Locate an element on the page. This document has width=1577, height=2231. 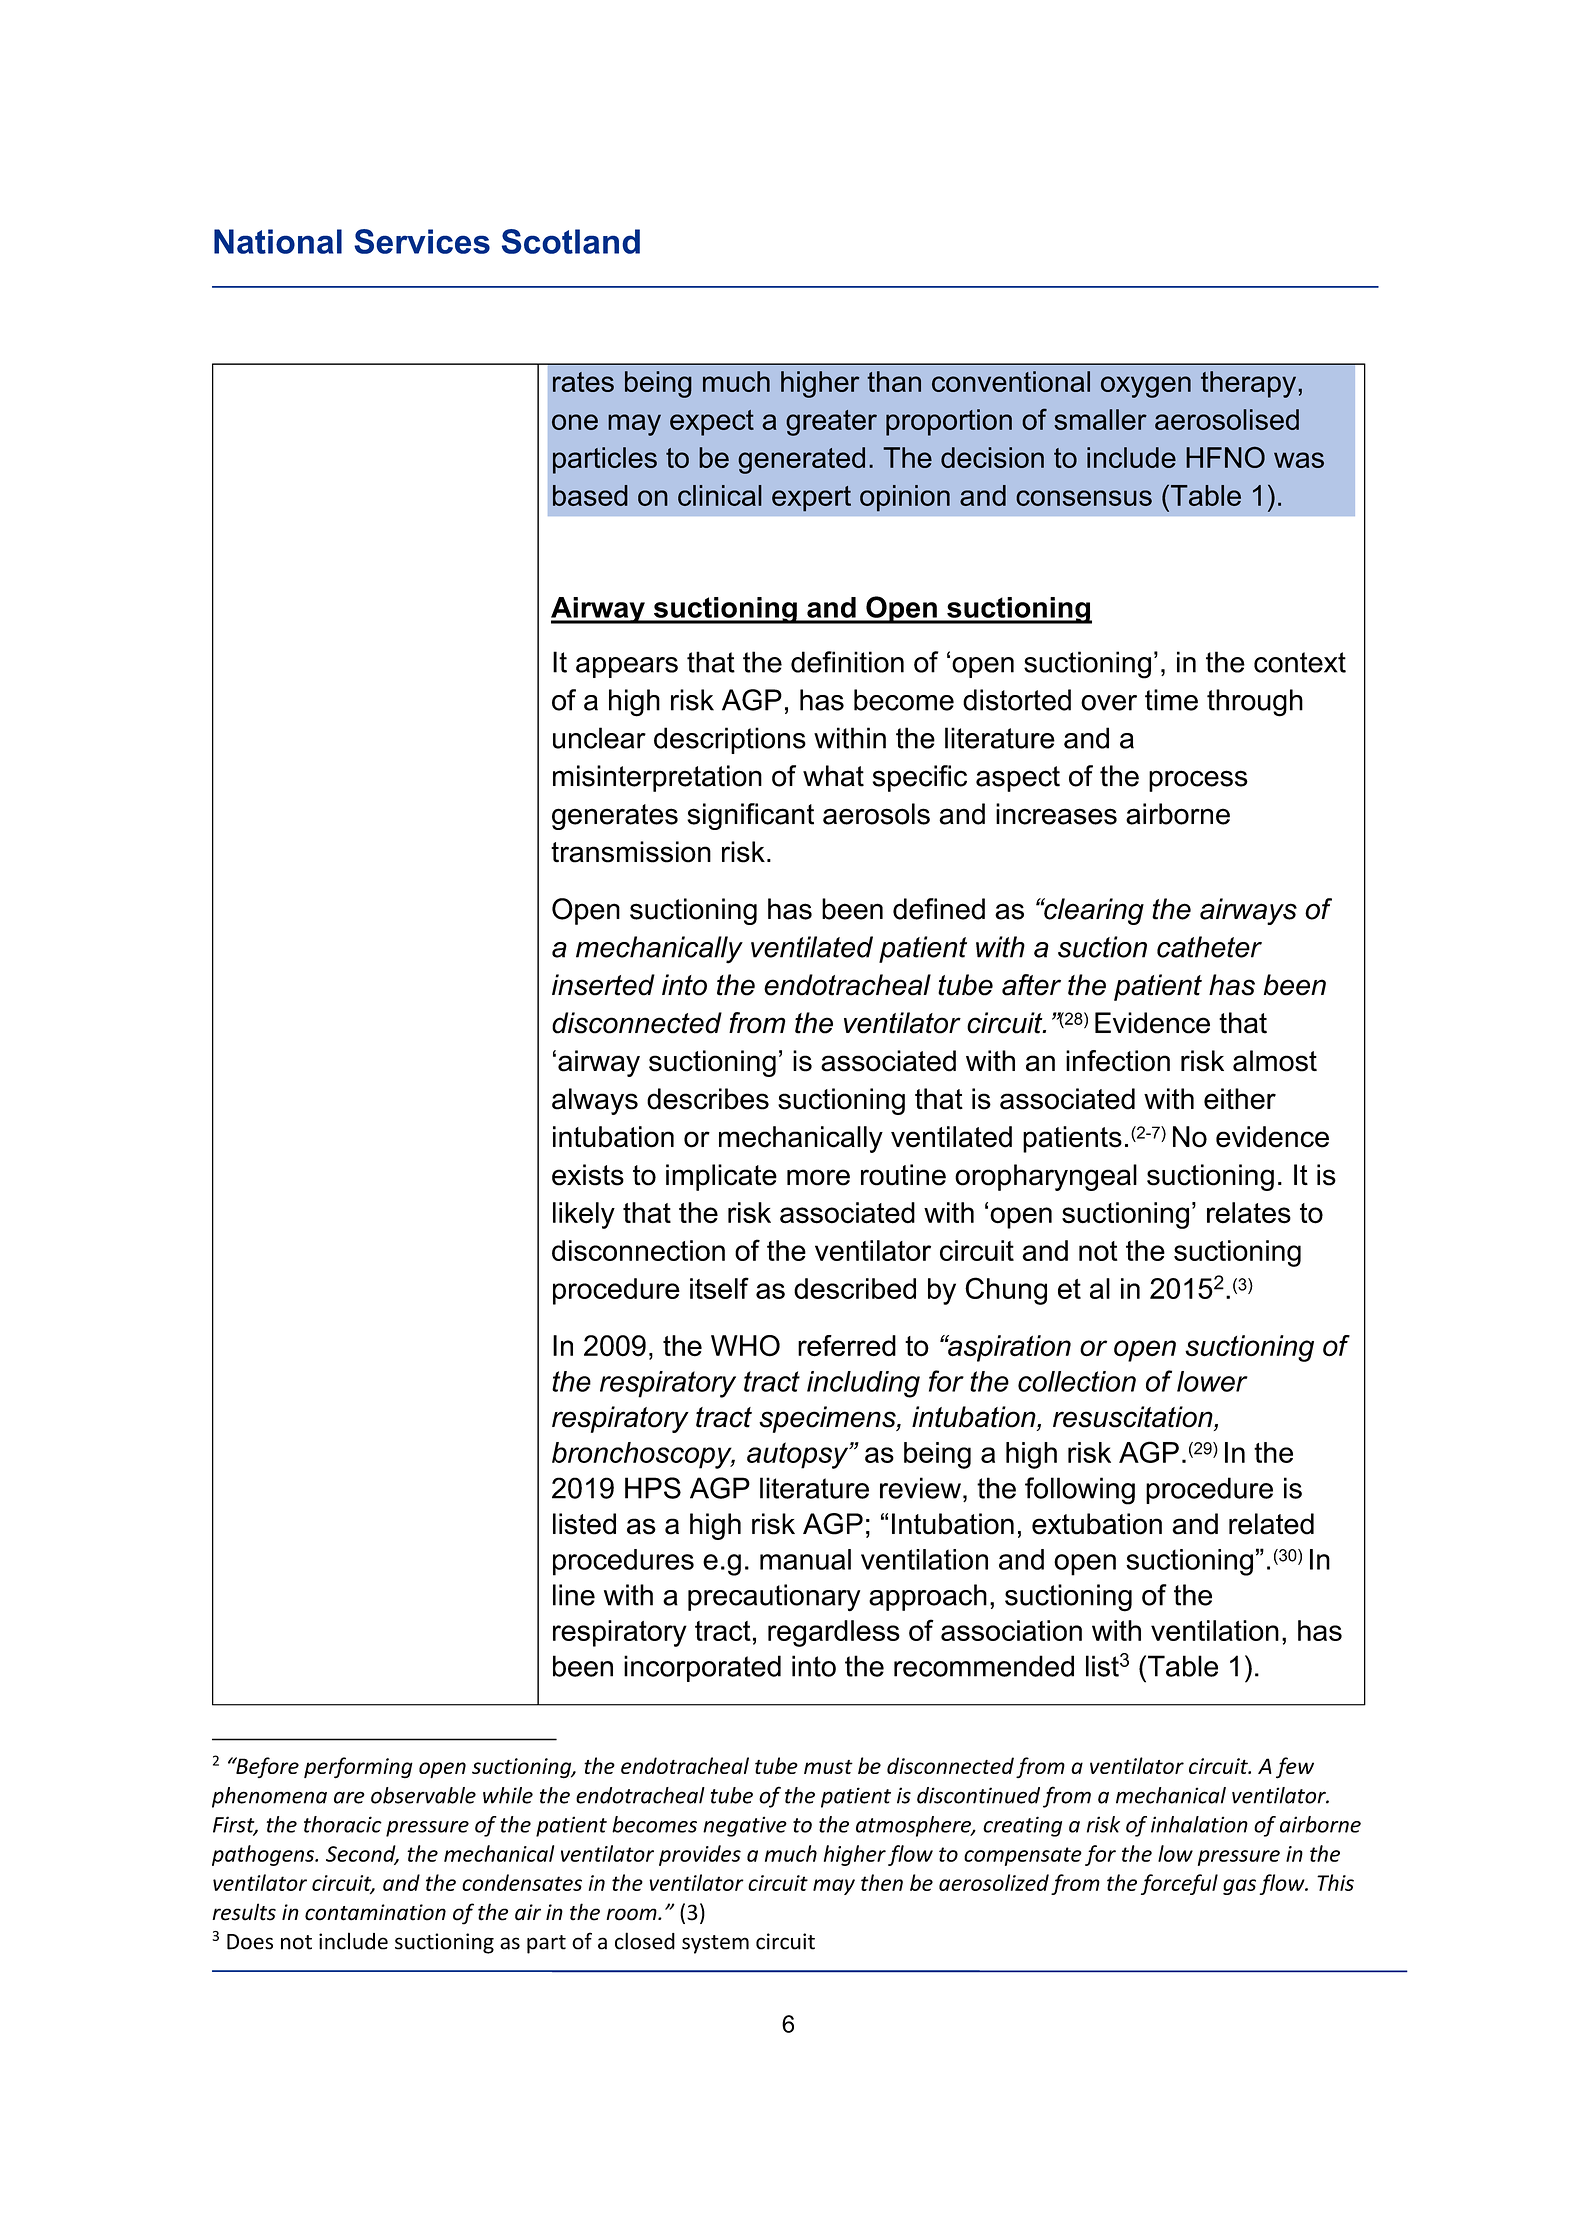
WHO is located at coordinates (745, 1346).
